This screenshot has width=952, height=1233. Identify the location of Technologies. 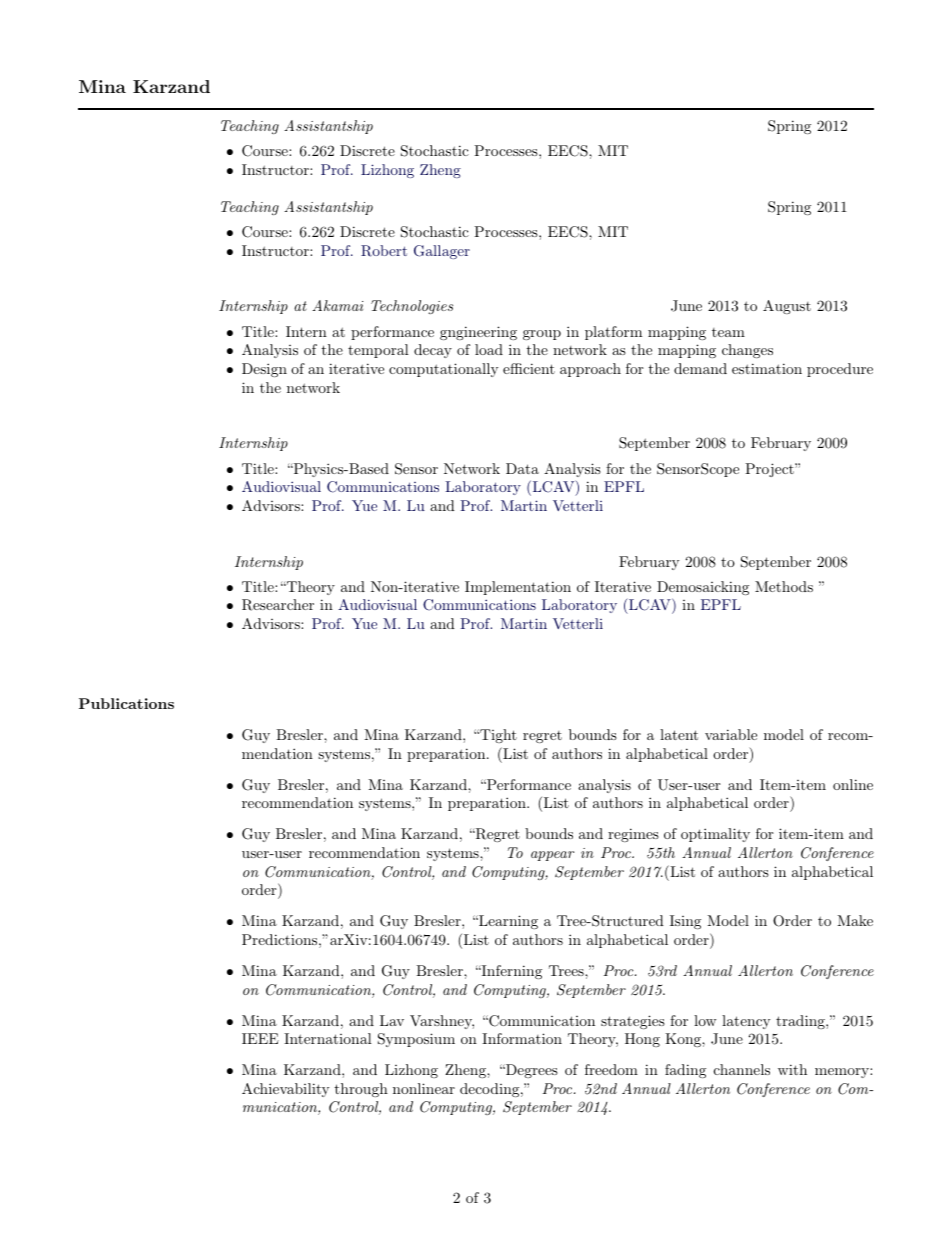
(412, 307).
